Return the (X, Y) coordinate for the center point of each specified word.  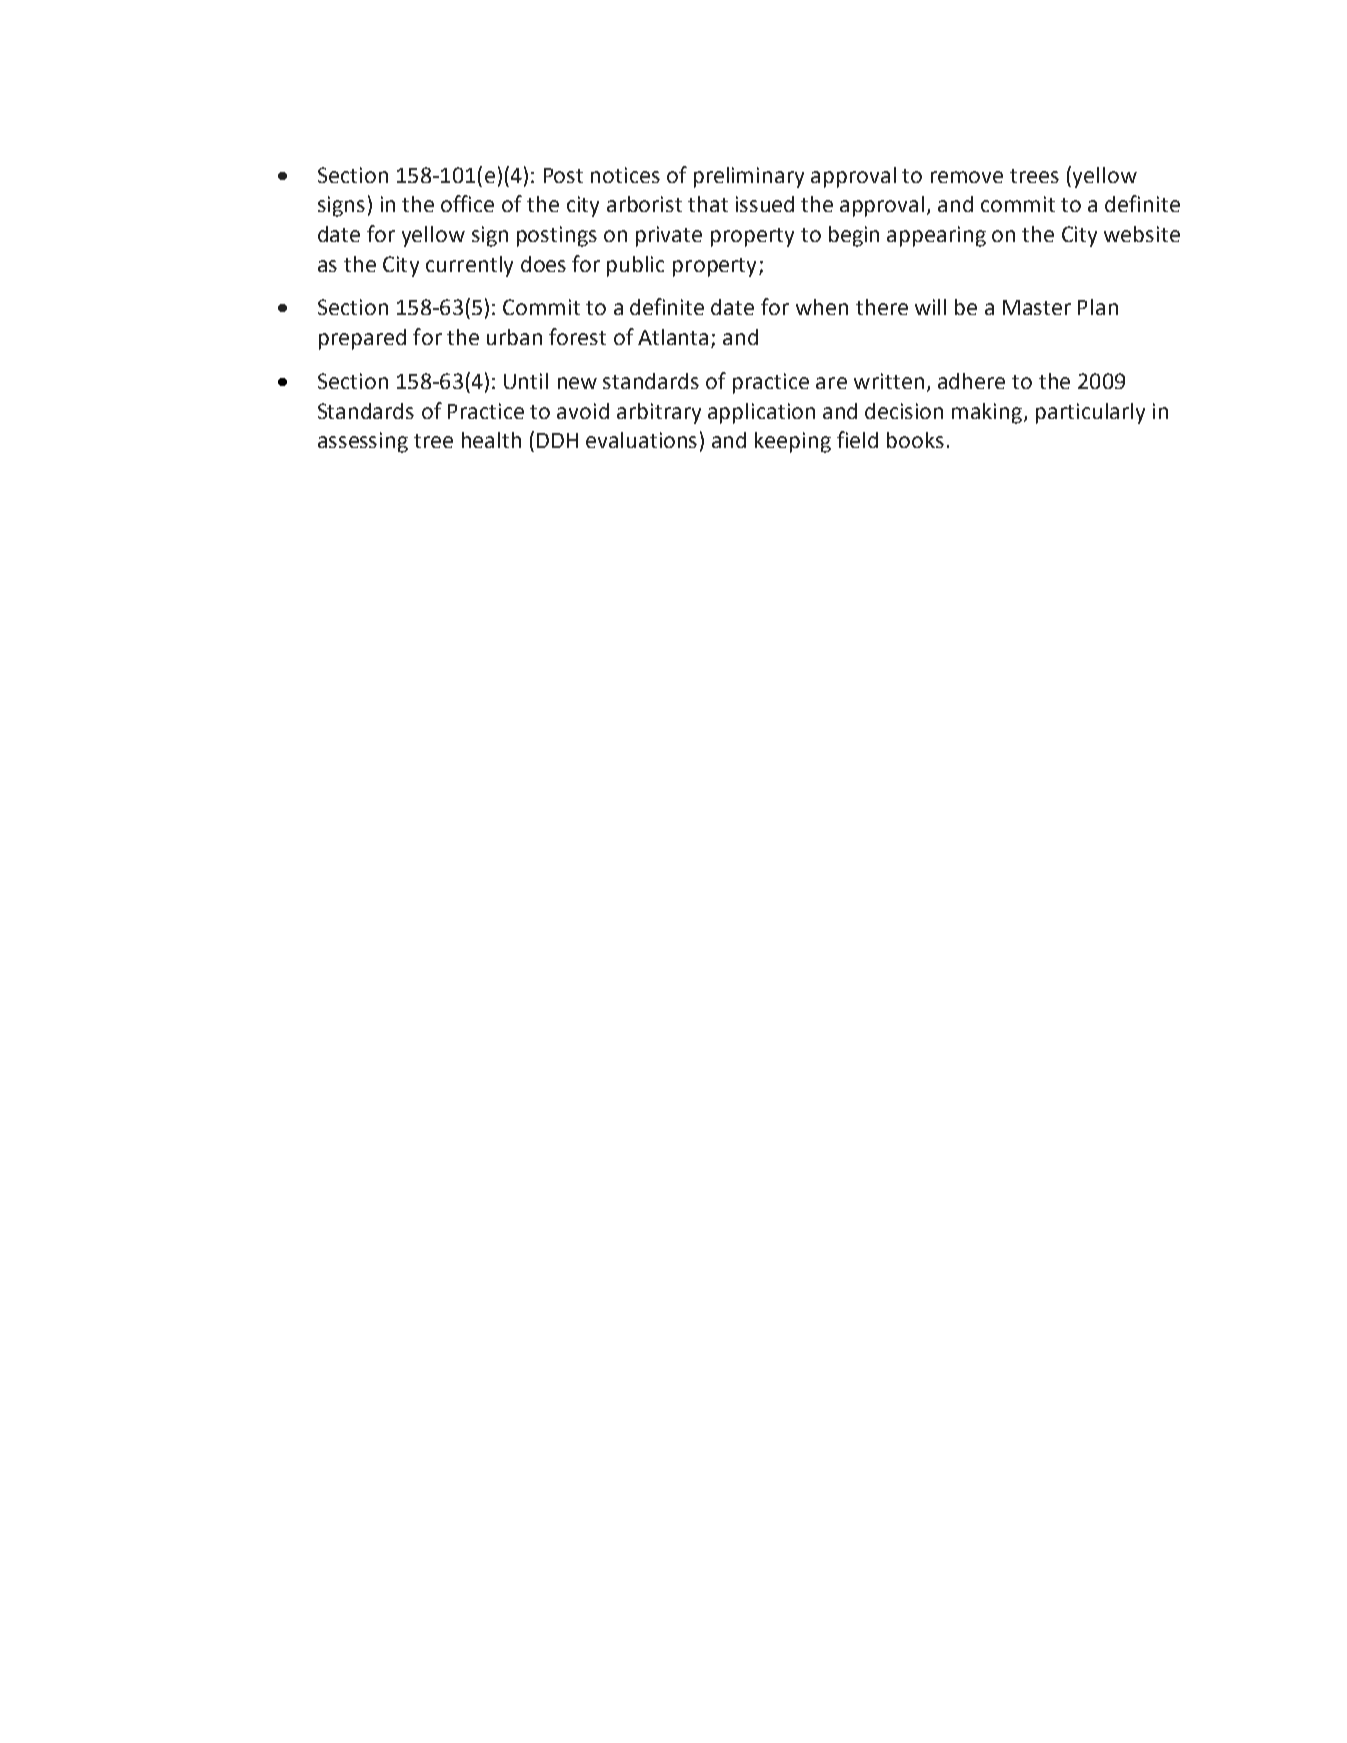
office (467, 203)
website (1142, 234)
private (669, 236)
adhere (971, 381)
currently (469, 266)
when (822, 307)
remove (967, 177)
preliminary (749, 177)
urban (514, 337)
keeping (793, 442)
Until (526, 381)
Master (1037, 307)
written (889, 381)
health (491, 440)
